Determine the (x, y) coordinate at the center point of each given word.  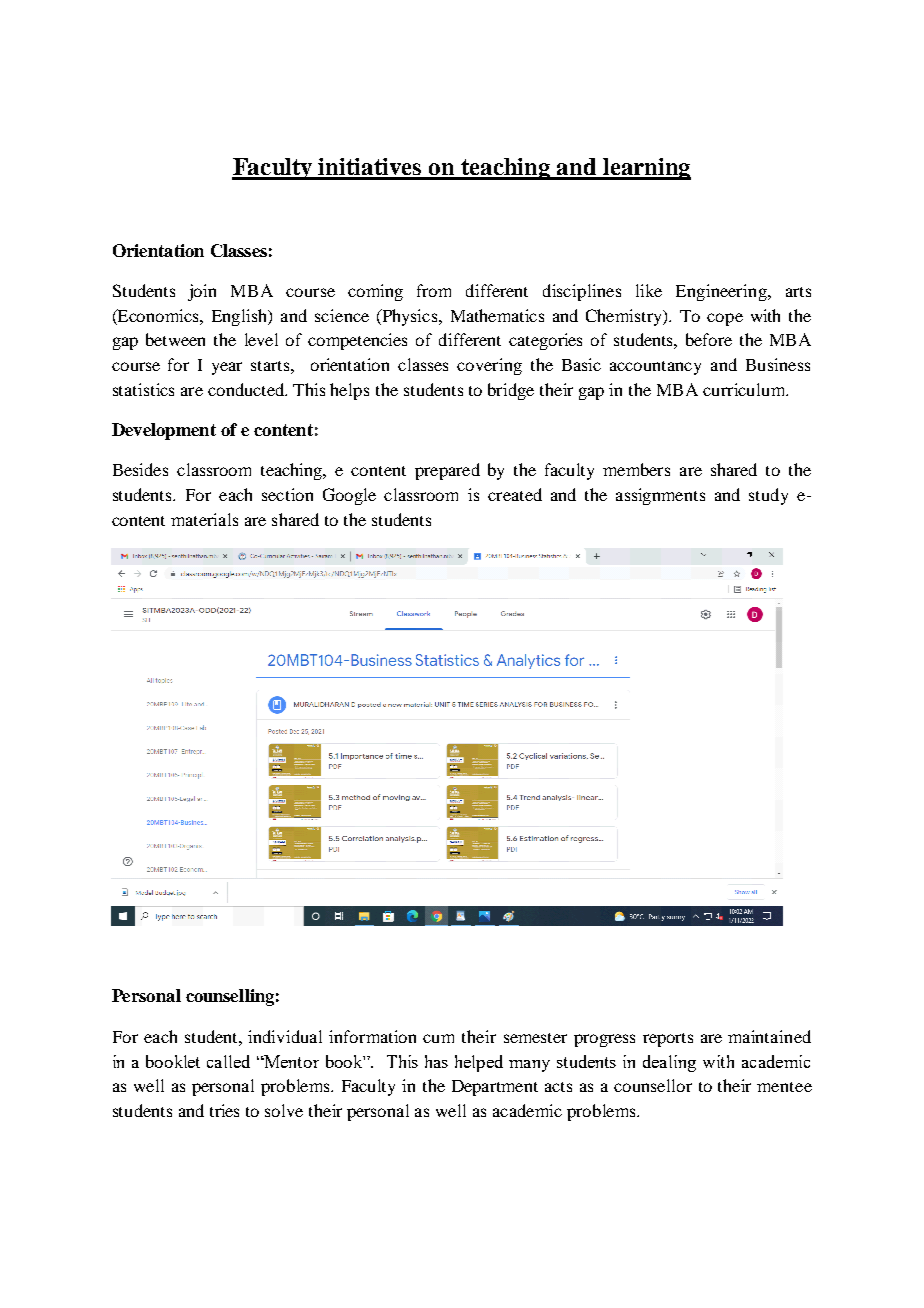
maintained (769, 1036)
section (287, 494)
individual (285, 1036)
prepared (447, 471)
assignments (660, 496)
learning (646, 169)
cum (438, 1038)
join (202, 292)
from (434, 290)
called (228, 1061)
